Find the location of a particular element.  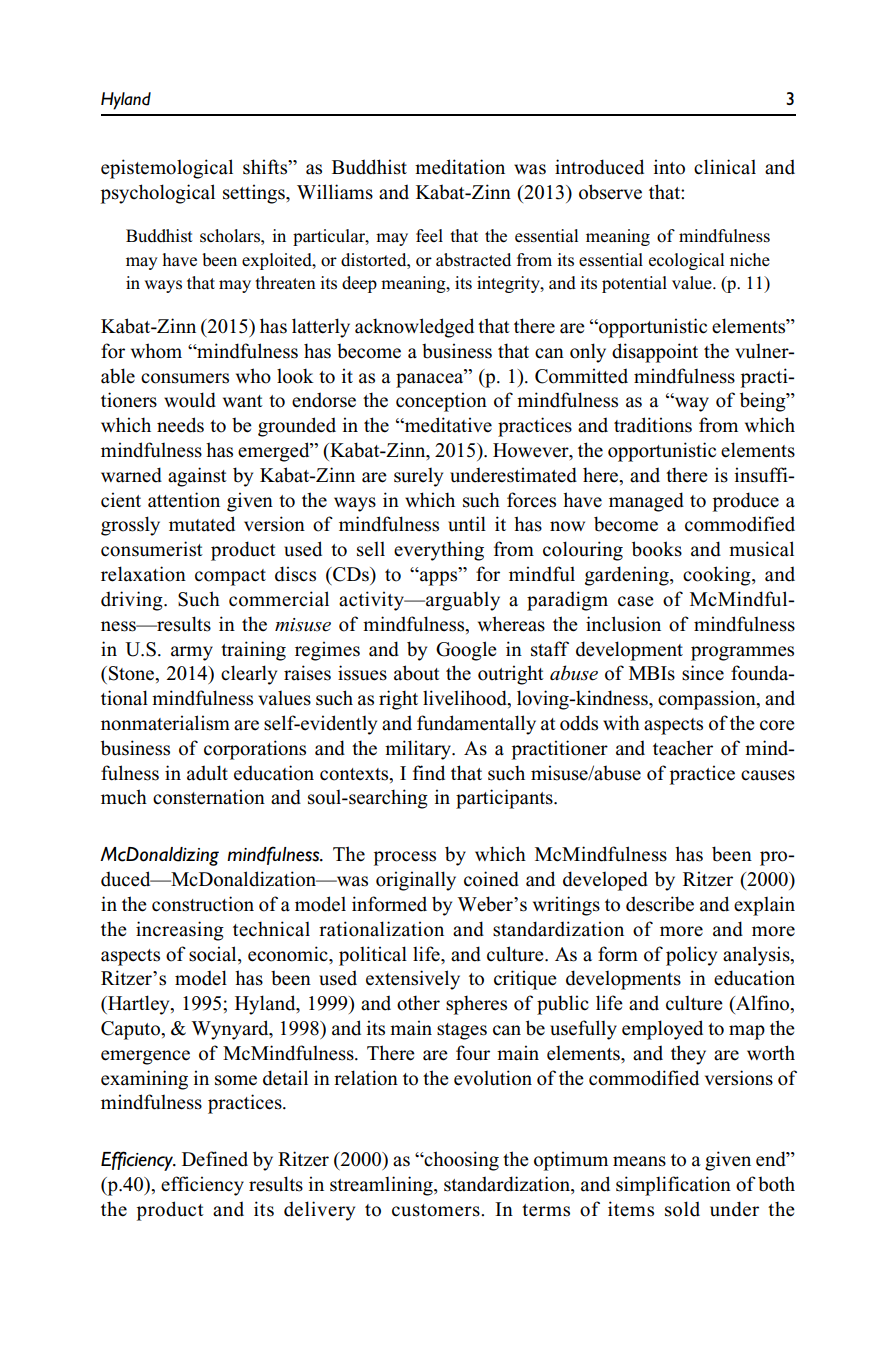

clinical is located at coordinates (725, 167).
